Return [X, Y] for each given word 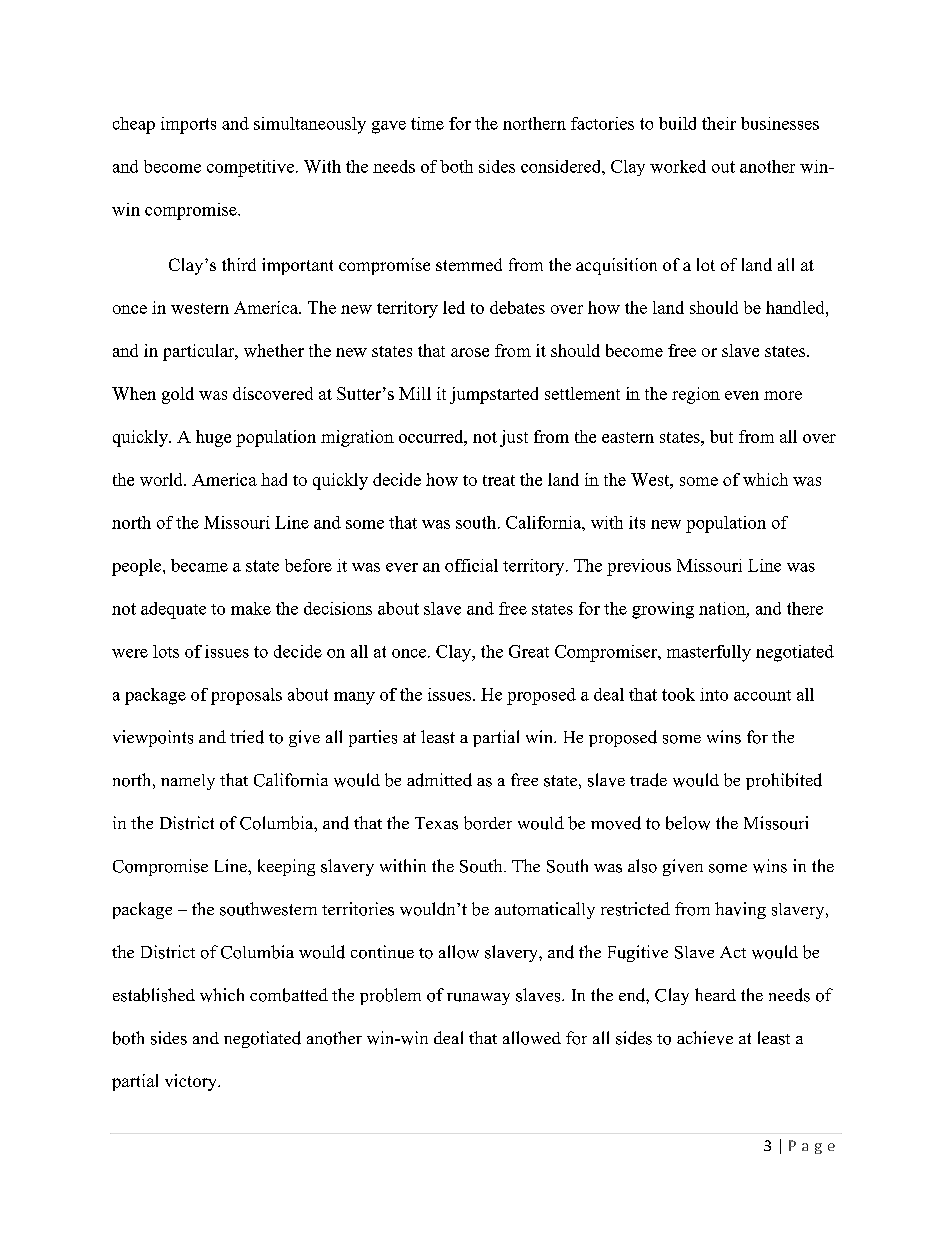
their [719, 123]
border [488, 823]
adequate [173, 610]
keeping [286, 867]
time [427, 123]
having [740, 910]
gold [178, 395]
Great [529, 651]
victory [192, 1082]
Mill [415, 393]
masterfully [709, 653]
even [742, 395]
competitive [250, 168]
